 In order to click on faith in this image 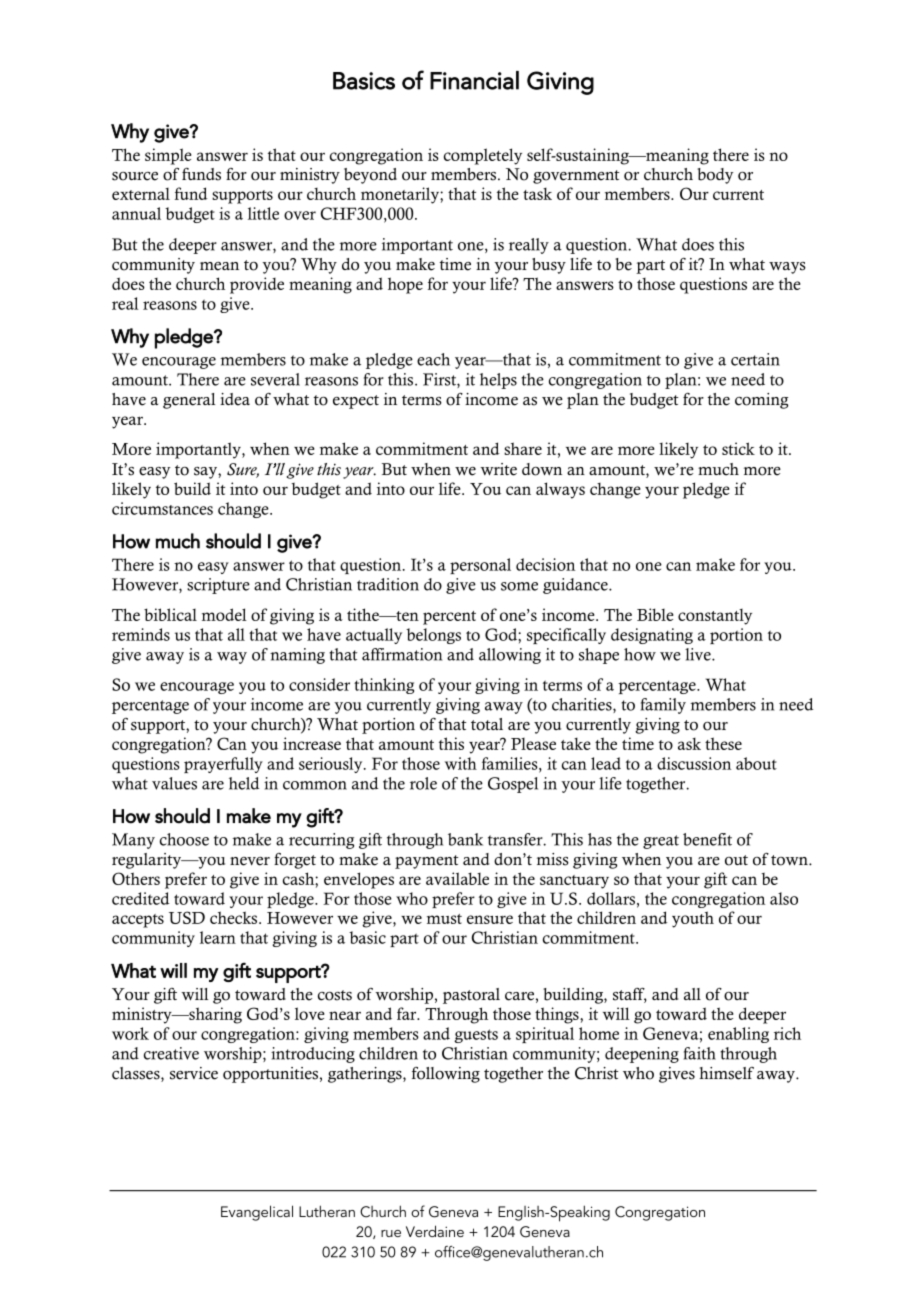, I will do `click(700, 1053)`.
